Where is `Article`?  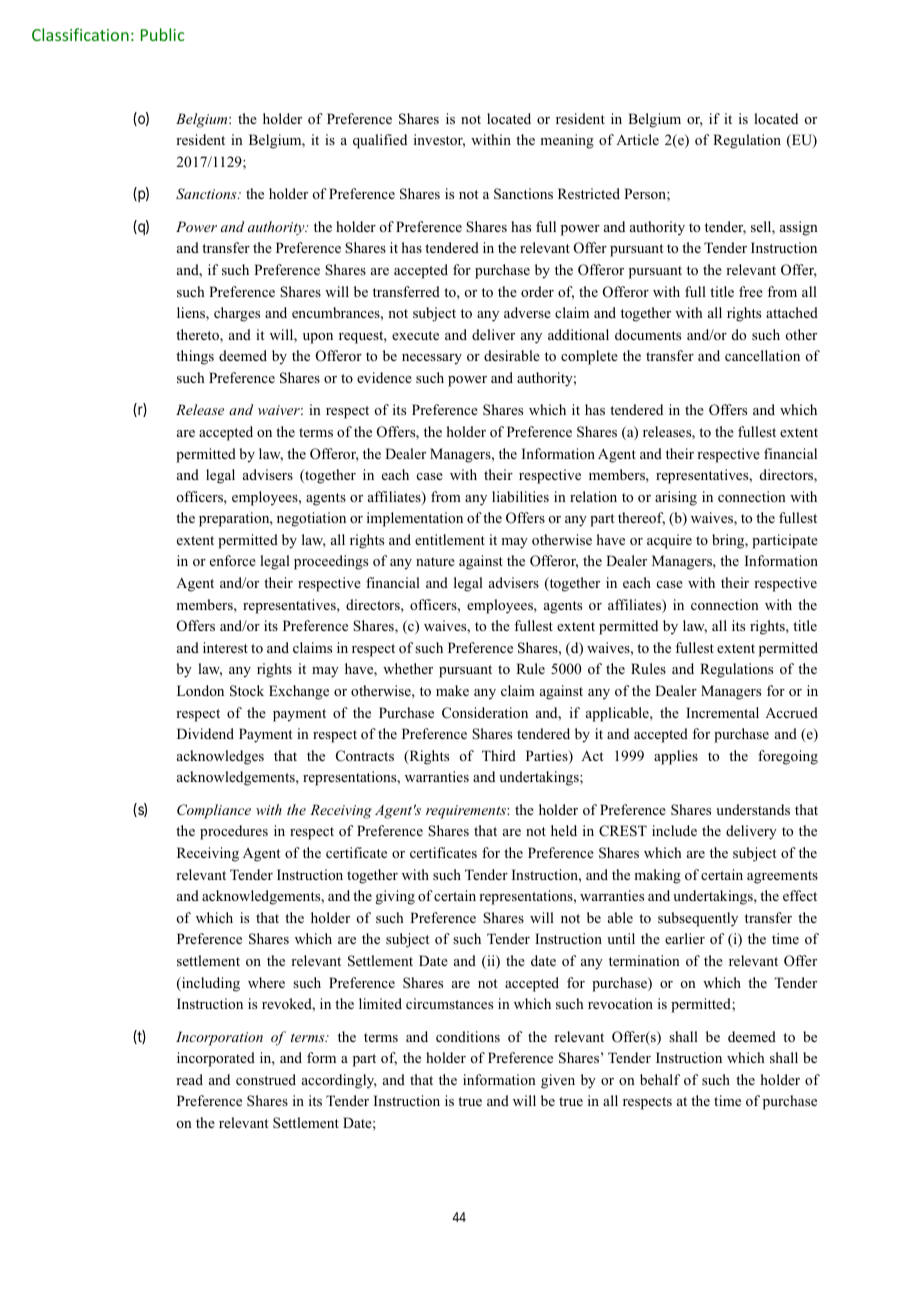 Article is located at coordinates (637, 139).
